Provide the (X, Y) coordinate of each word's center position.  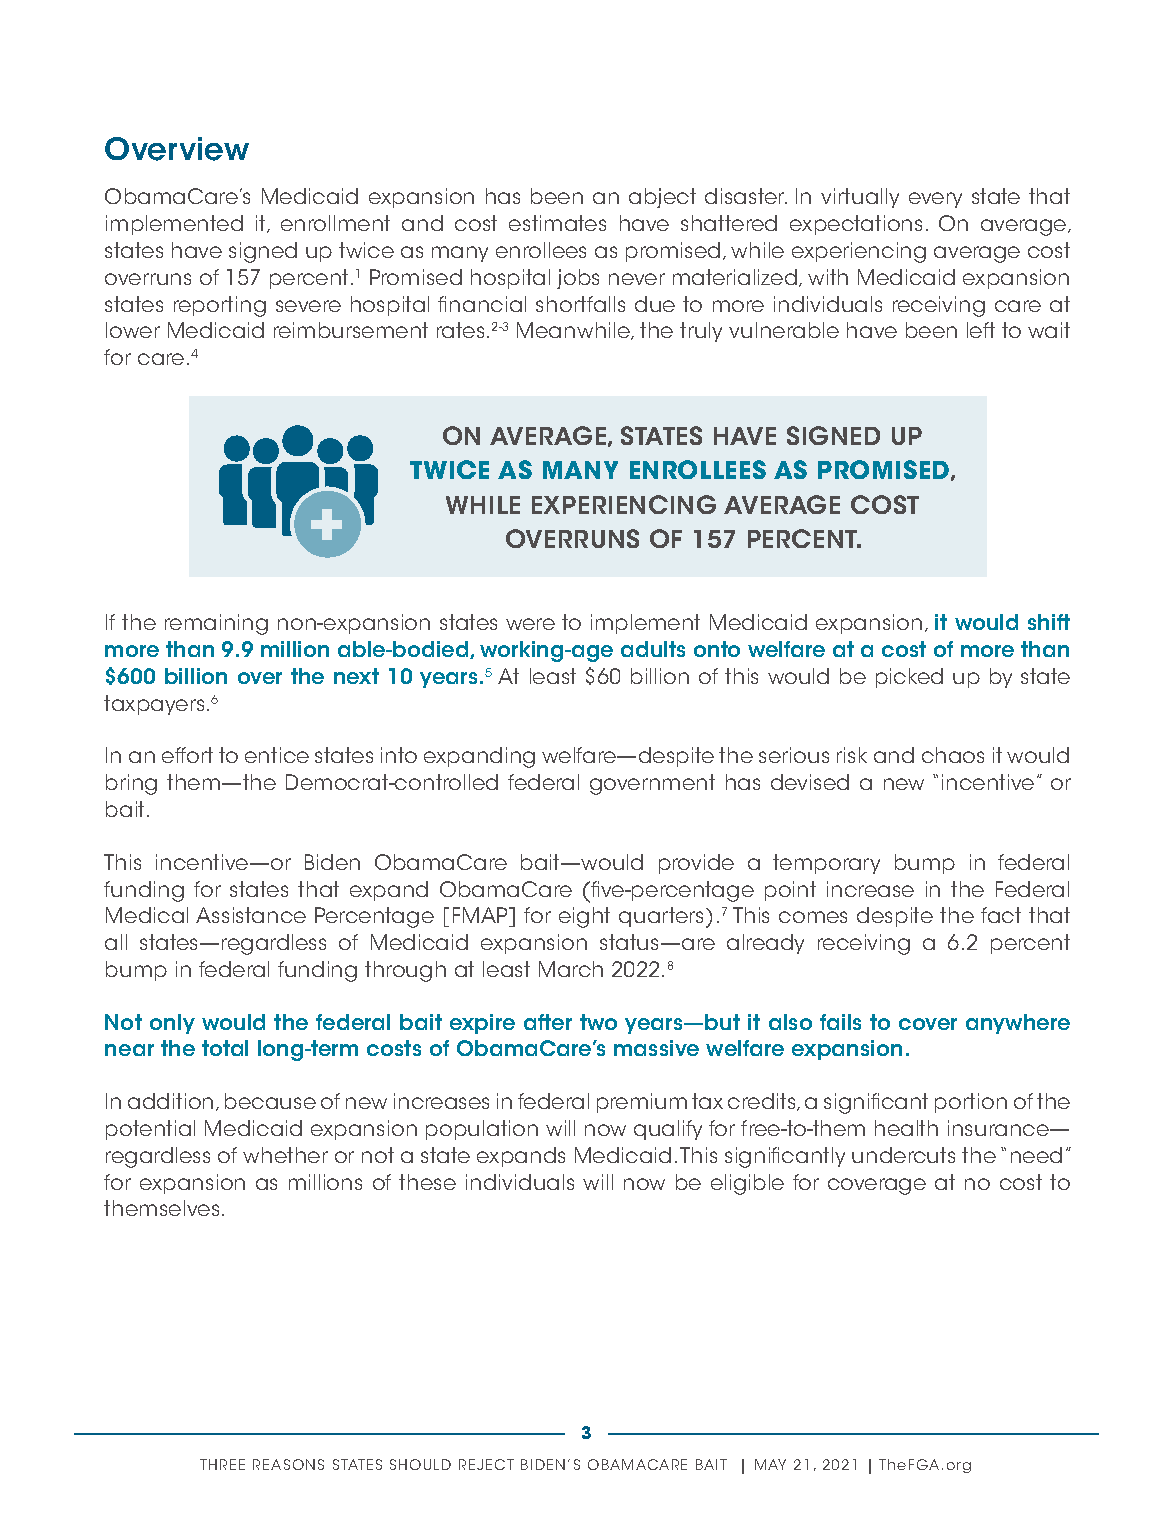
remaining (216, 624)
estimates (557, 223)
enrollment (335, 223)
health (906, 1128)
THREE (222, 1464)
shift (1049, 622)
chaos (953, 755)
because (270, 1101)
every (935, 200)
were (530, 624)
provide (696, 864)
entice (277, 755)
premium (642, 1103)
